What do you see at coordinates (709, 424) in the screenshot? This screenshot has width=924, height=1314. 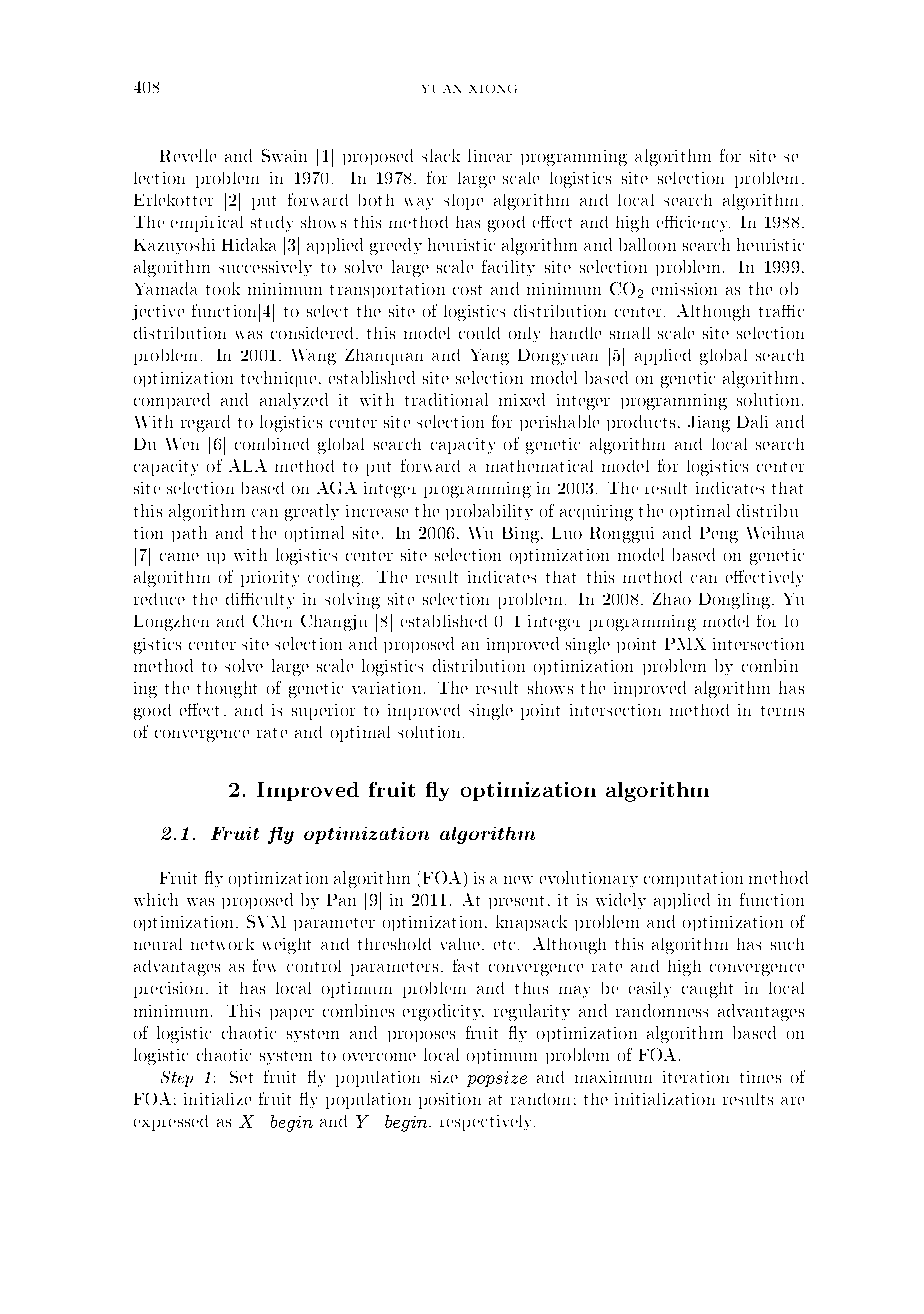 I see `Jiang` at bounding box center [709, 424].
